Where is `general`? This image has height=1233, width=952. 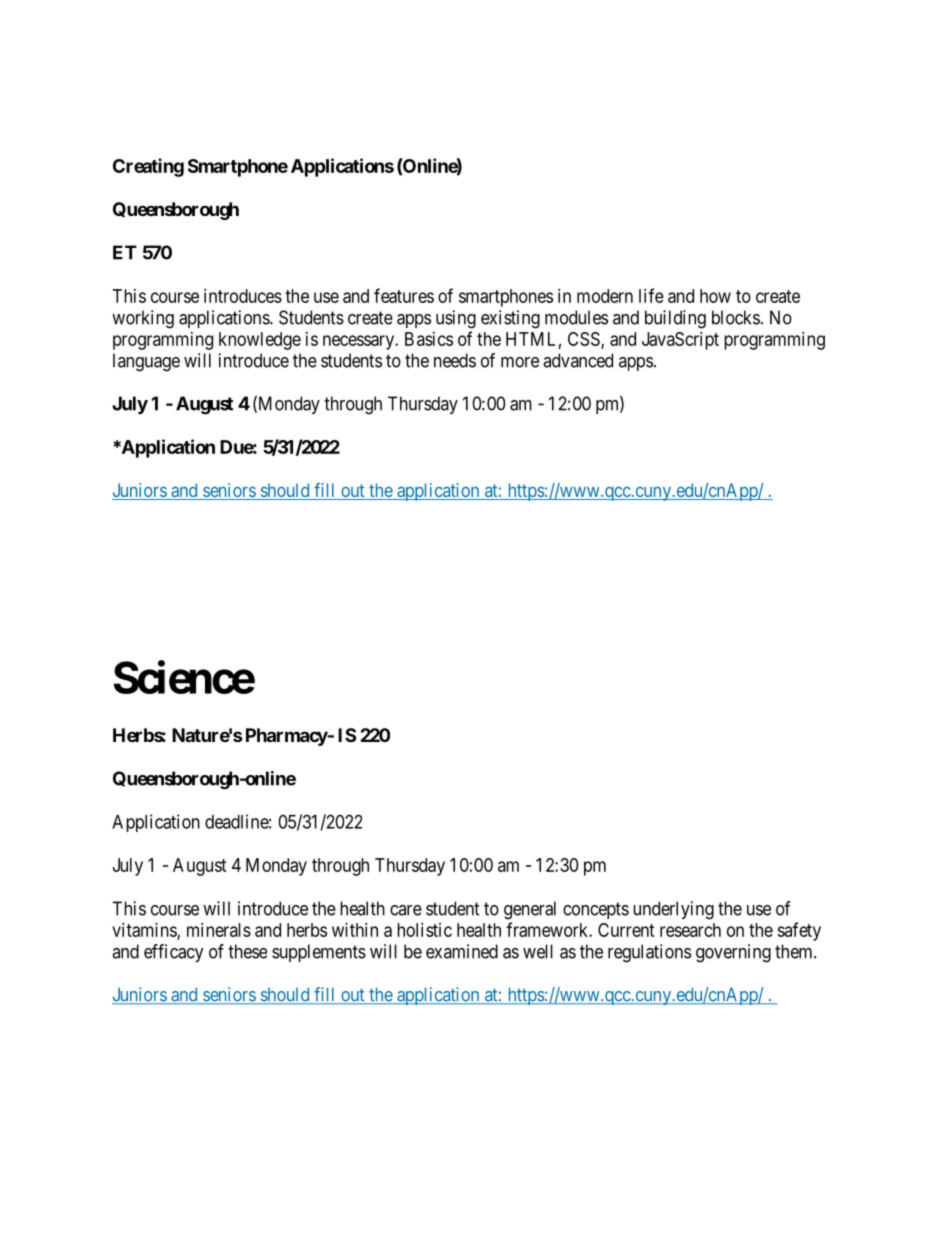 general is located at coordinates (530, 910).
